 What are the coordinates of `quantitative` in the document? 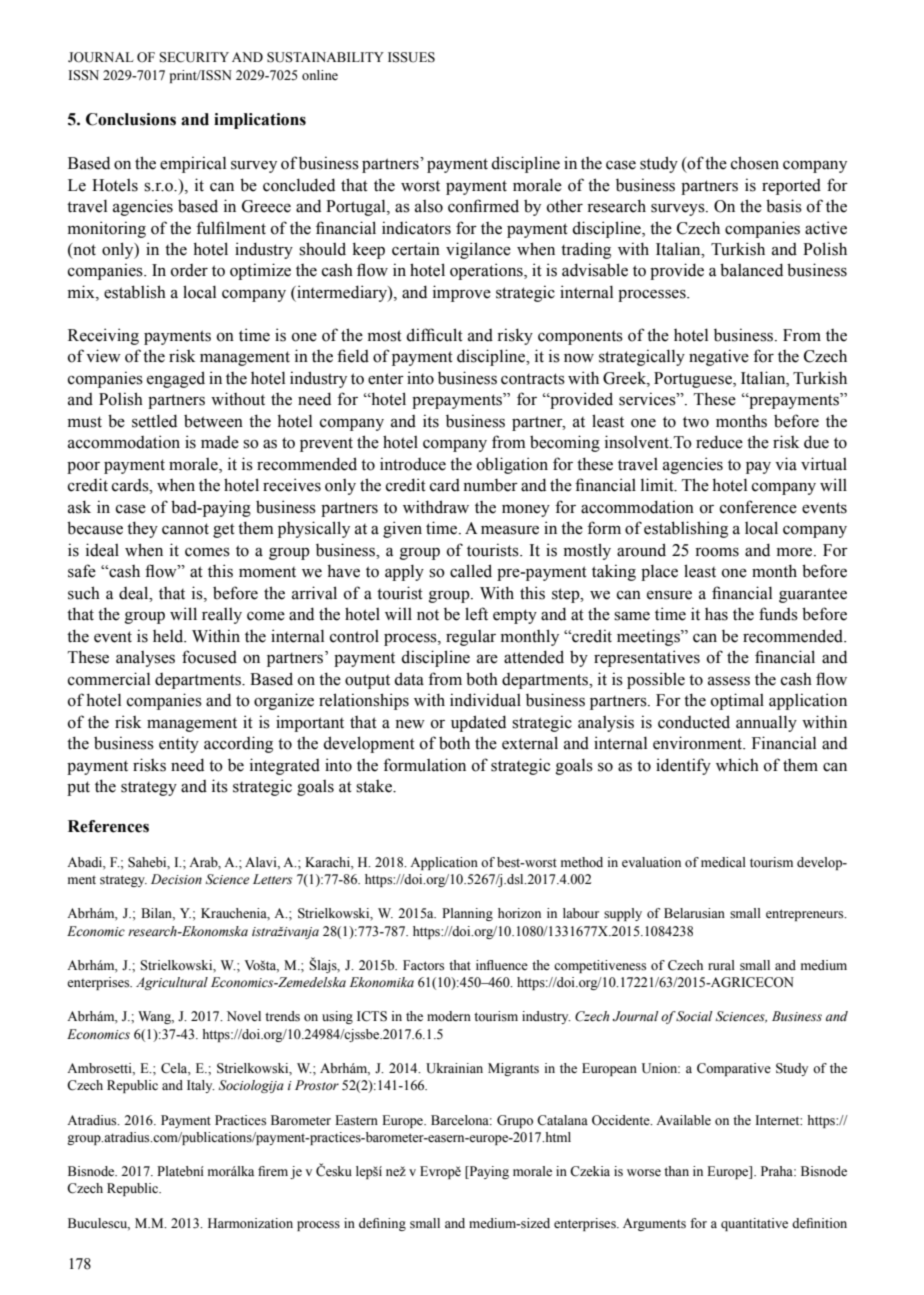 It's located at (754, 1224).
